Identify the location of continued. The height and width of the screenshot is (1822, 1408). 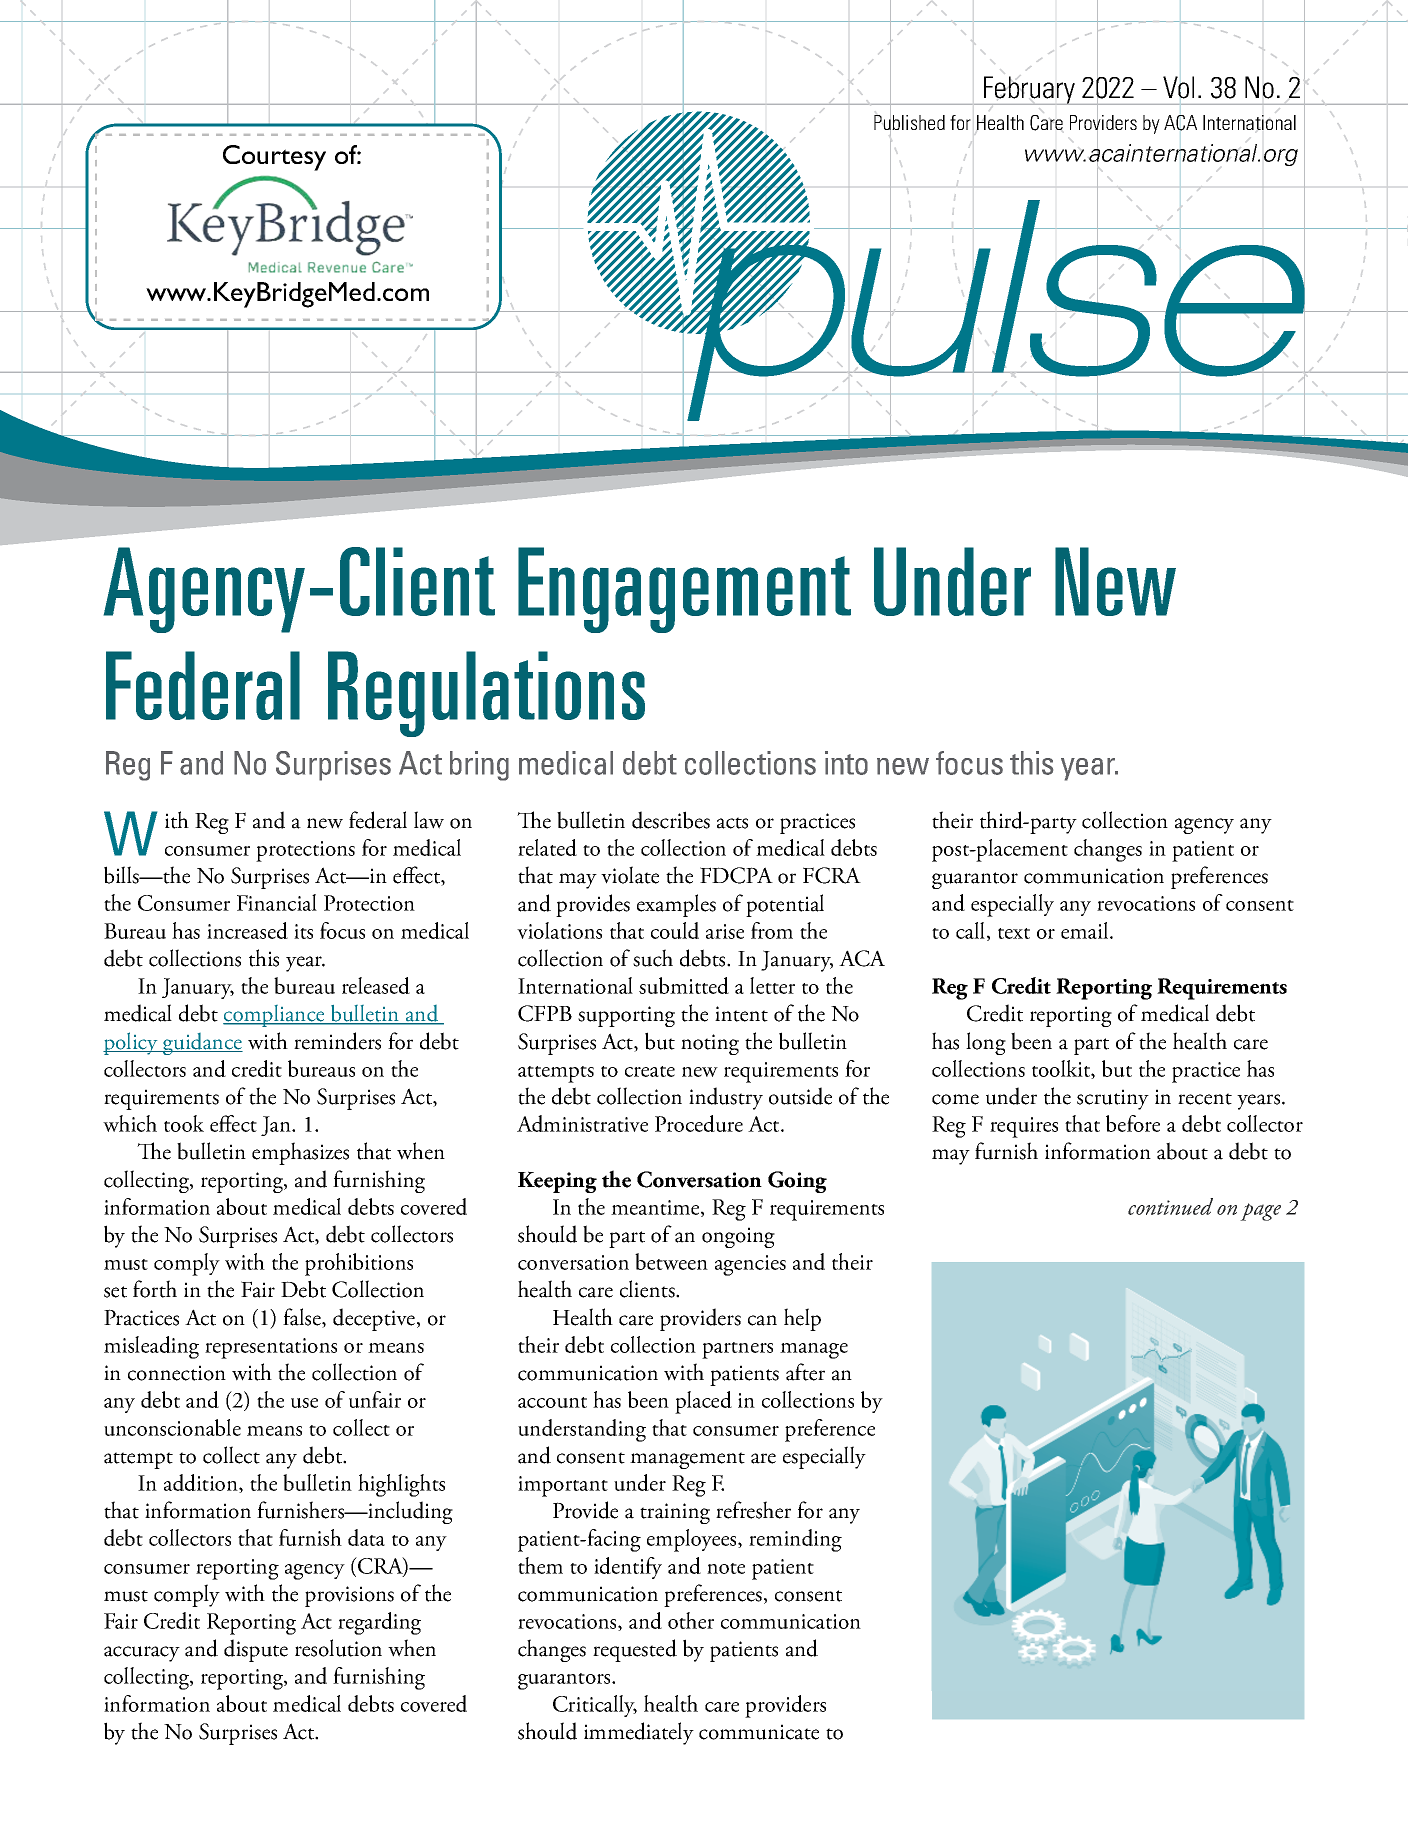
(1170, 1206).
